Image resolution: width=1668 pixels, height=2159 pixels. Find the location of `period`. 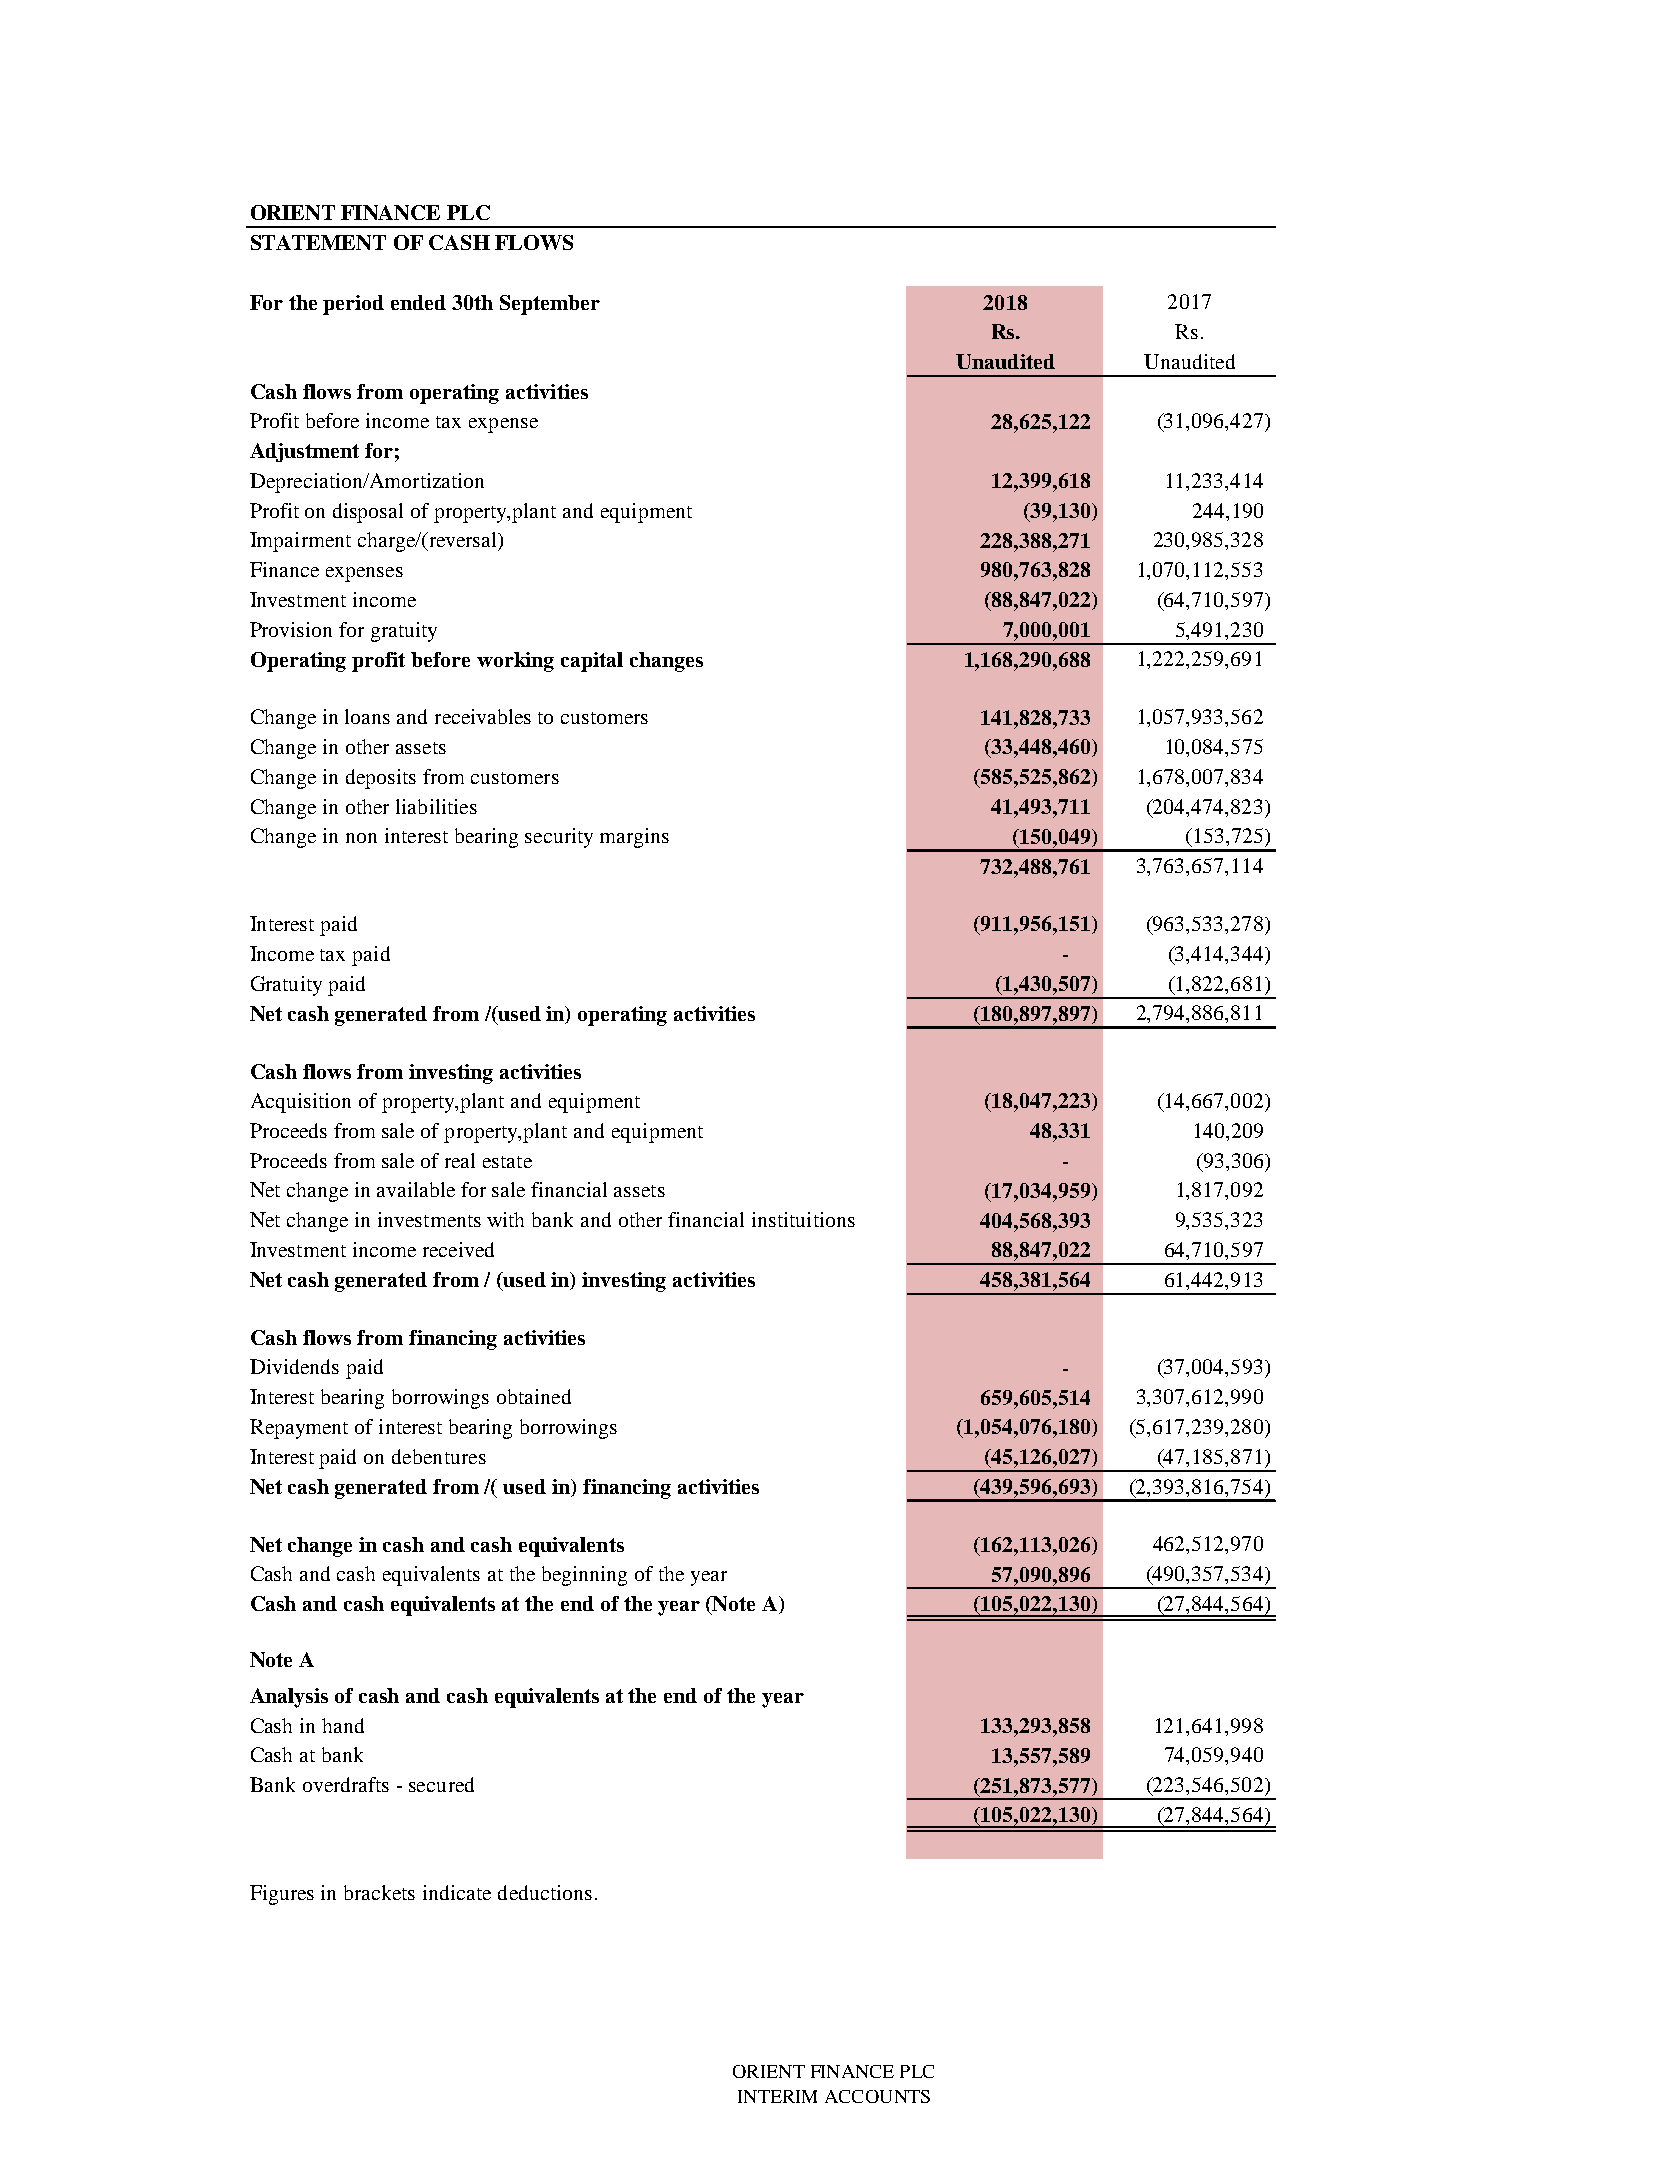

period is located at coordinates (353, 305).
